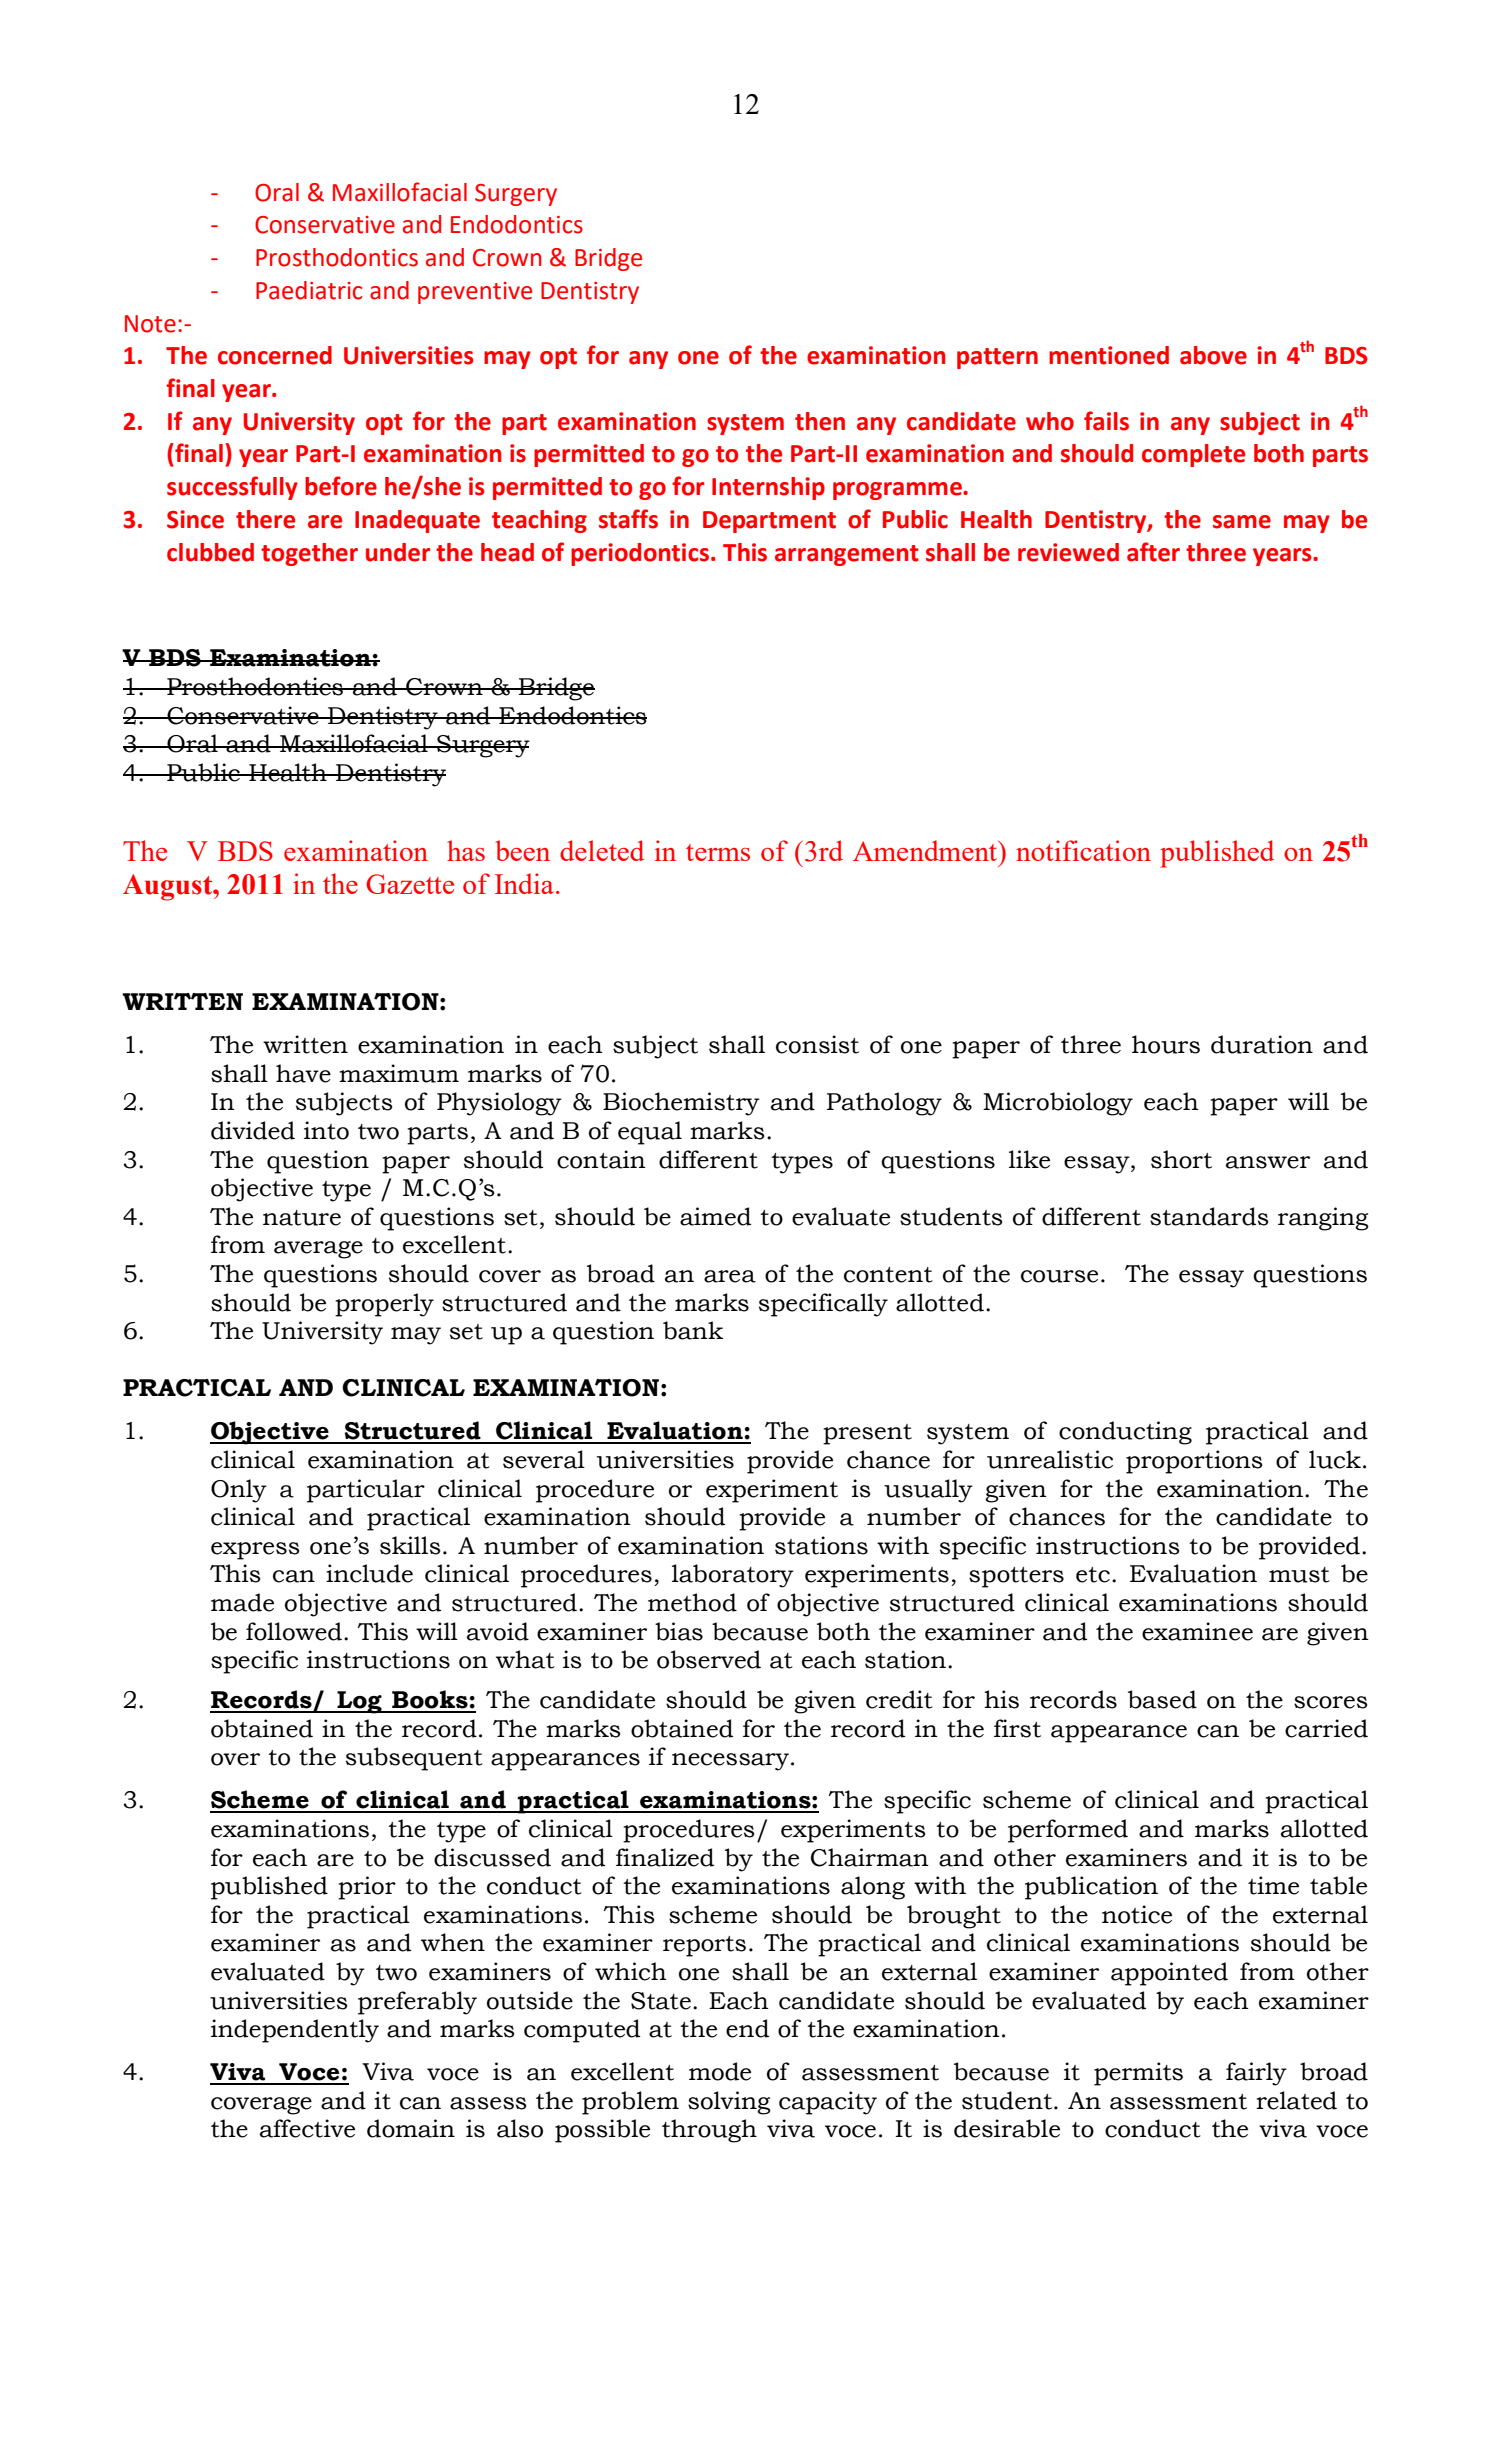 The height and width of the screenshot is (2456, 1491). I want to click on concerned, so click(275, 355).
